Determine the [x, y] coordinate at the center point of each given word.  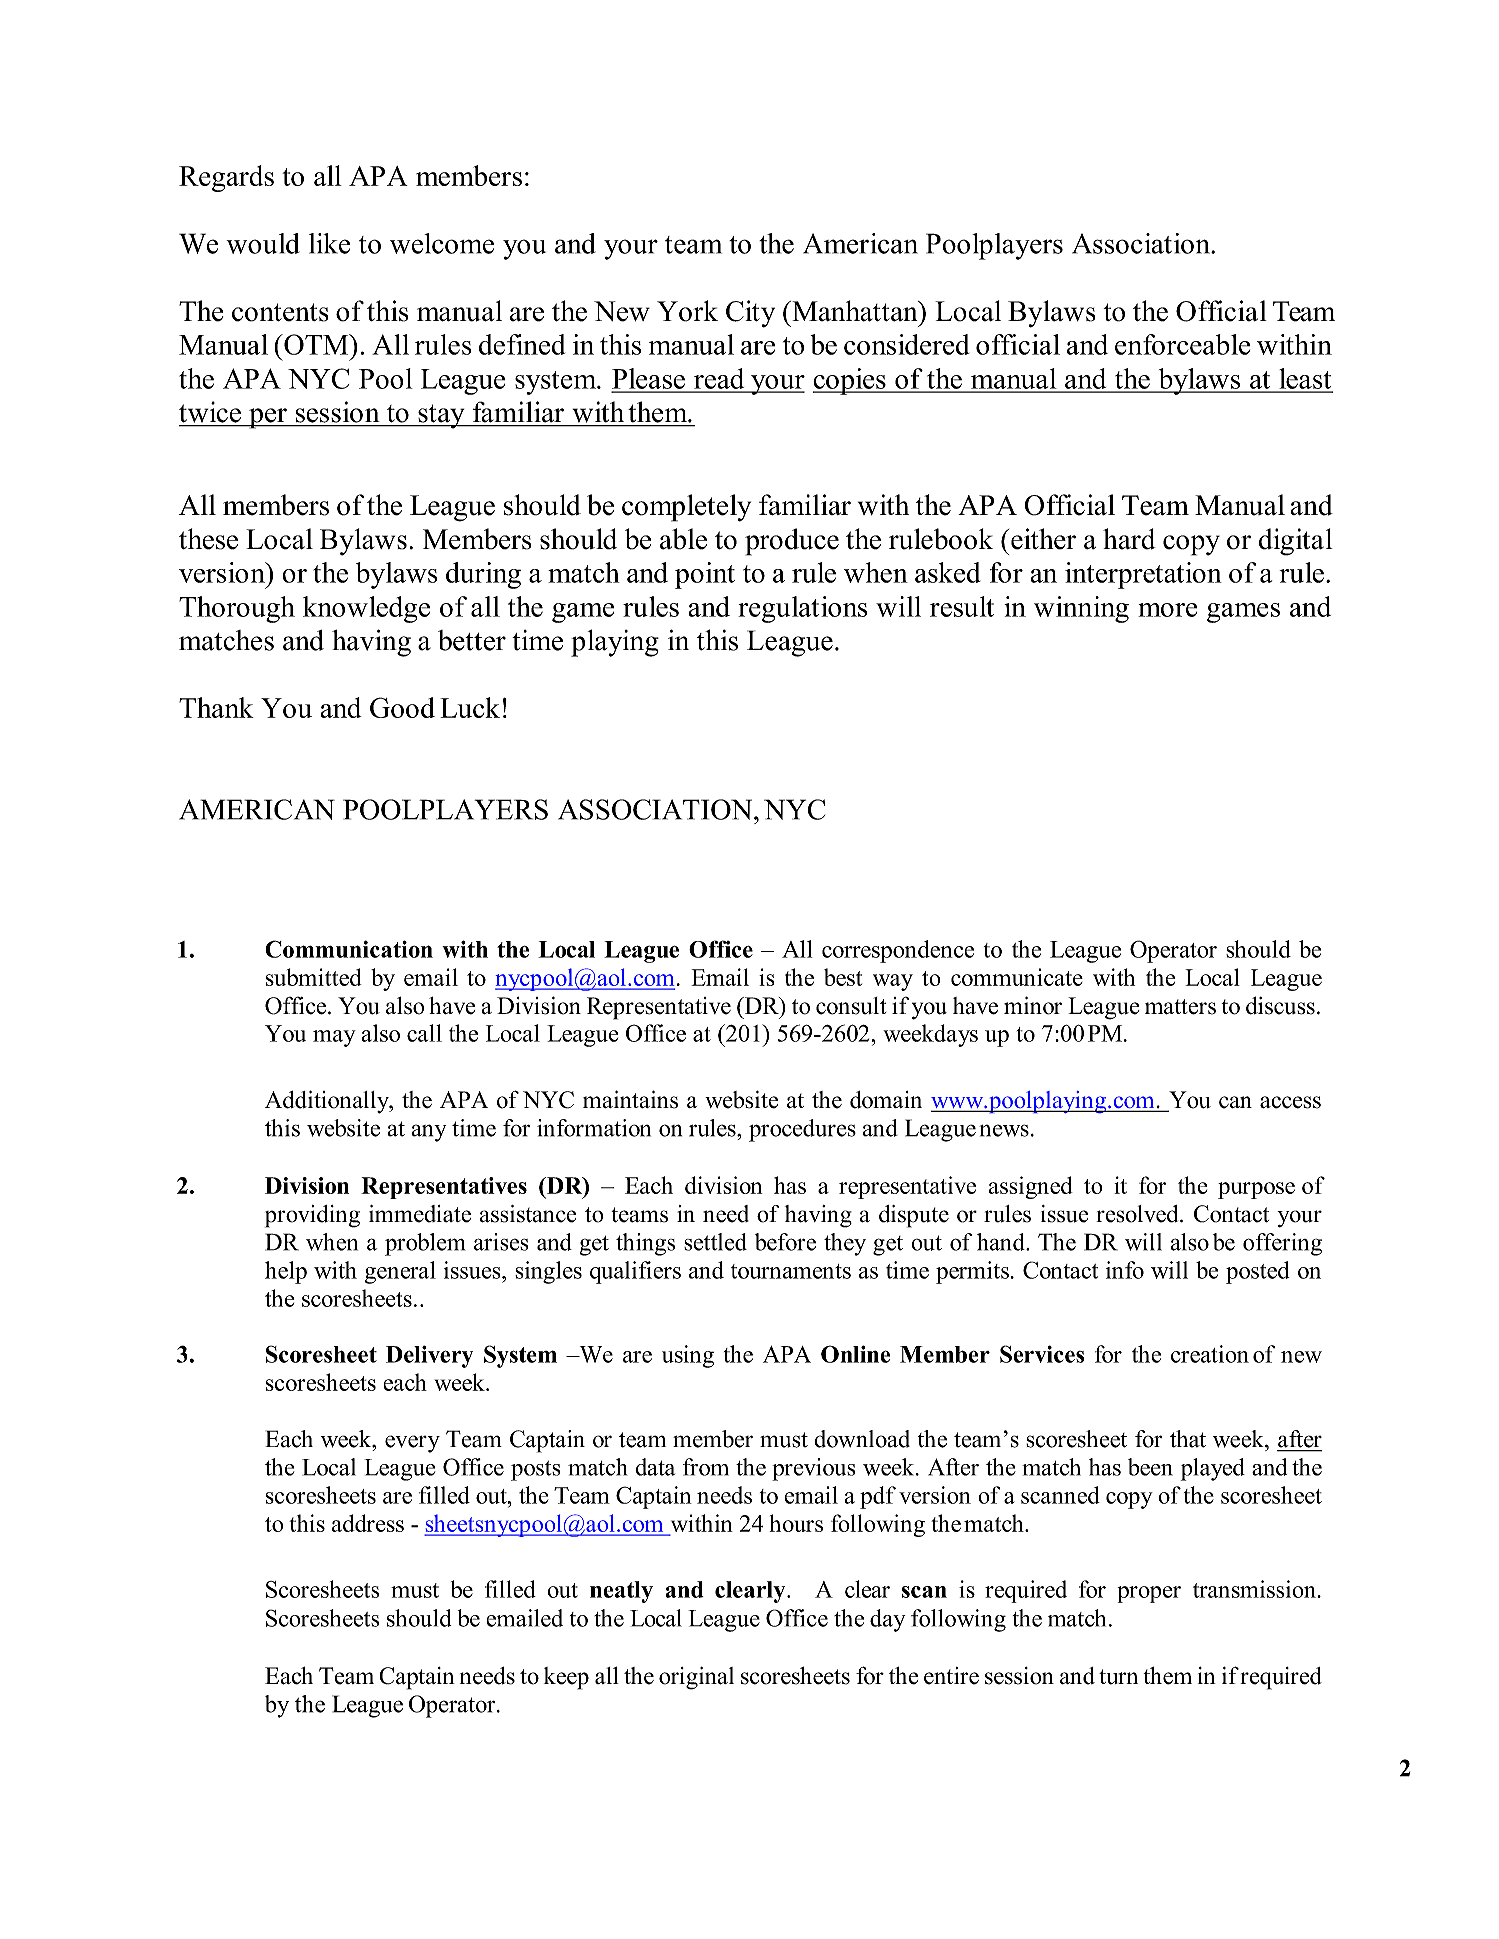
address [368, 1523]
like [329, 243]
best [843, 977]
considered [907, 344]
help [286, 1272]
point [705, 575]
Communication [349, 949]
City [750, 314]
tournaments [791, 1271]
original [696, 1678]
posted [1258, 1272]
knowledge [366, 609]
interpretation [1143, 575]
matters [1180, 1007]
